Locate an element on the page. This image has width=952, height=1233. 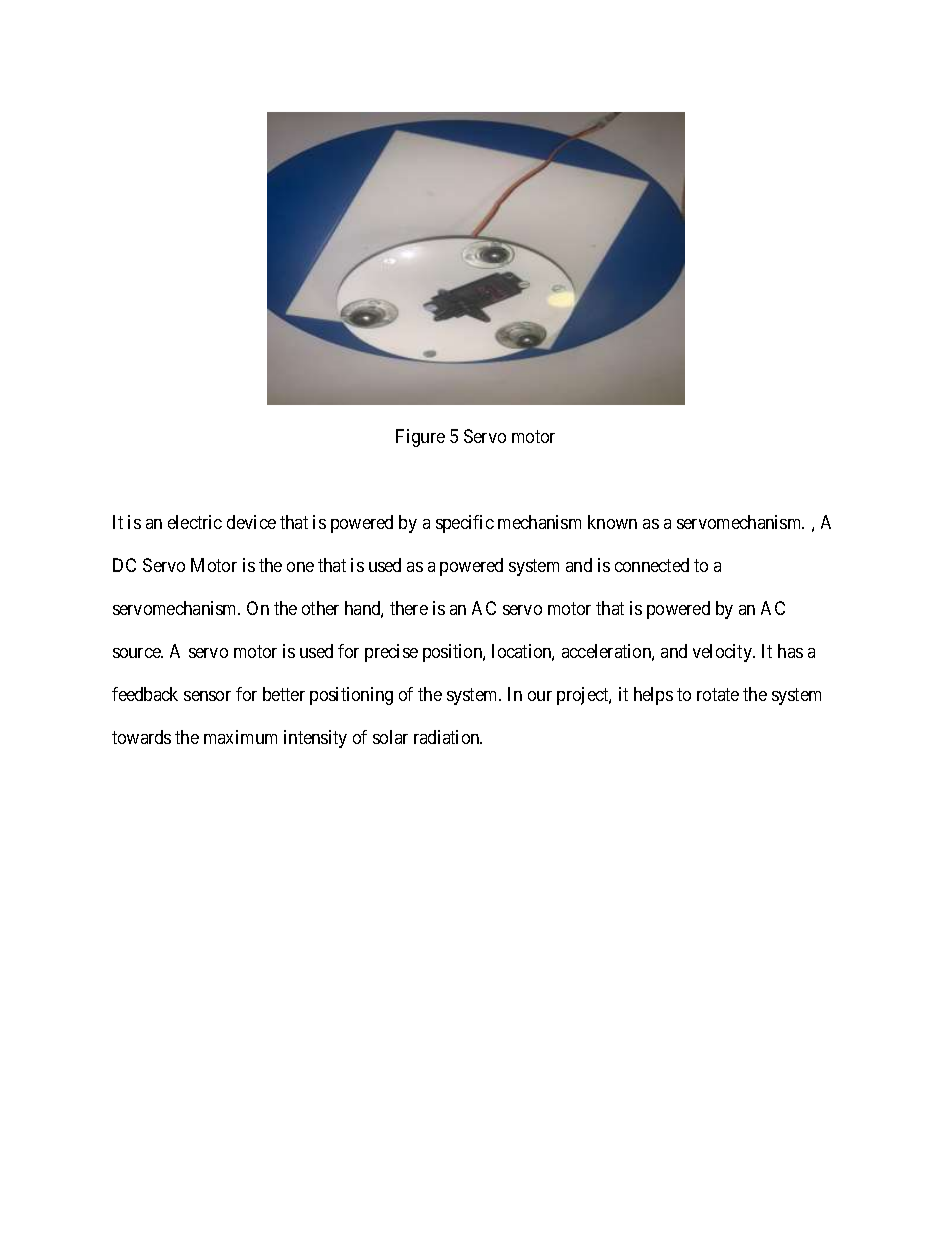
connected is located at coordinates (652, 565).
